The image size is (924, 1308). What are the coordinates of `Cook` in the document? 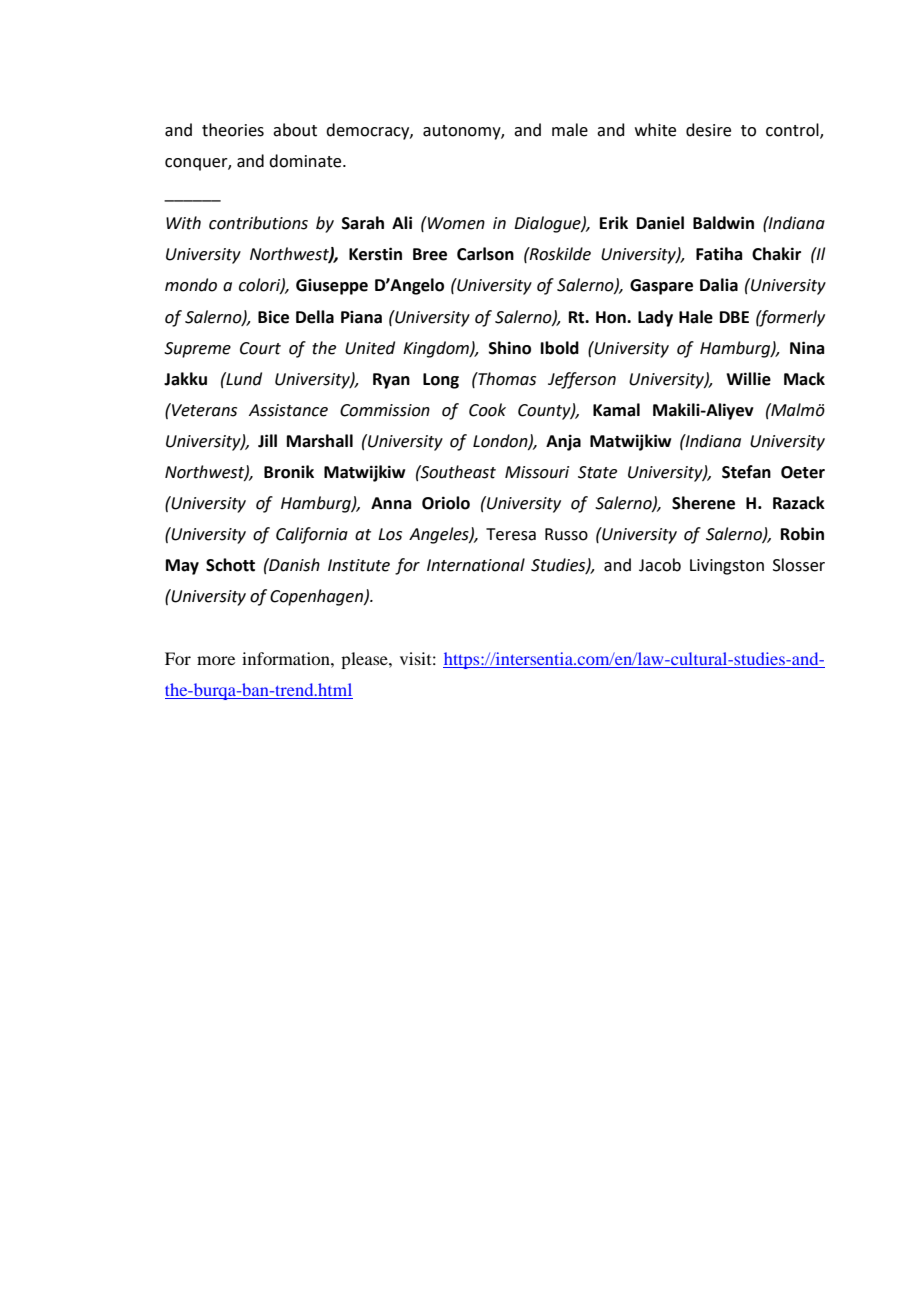 It's located at (487, 410).
